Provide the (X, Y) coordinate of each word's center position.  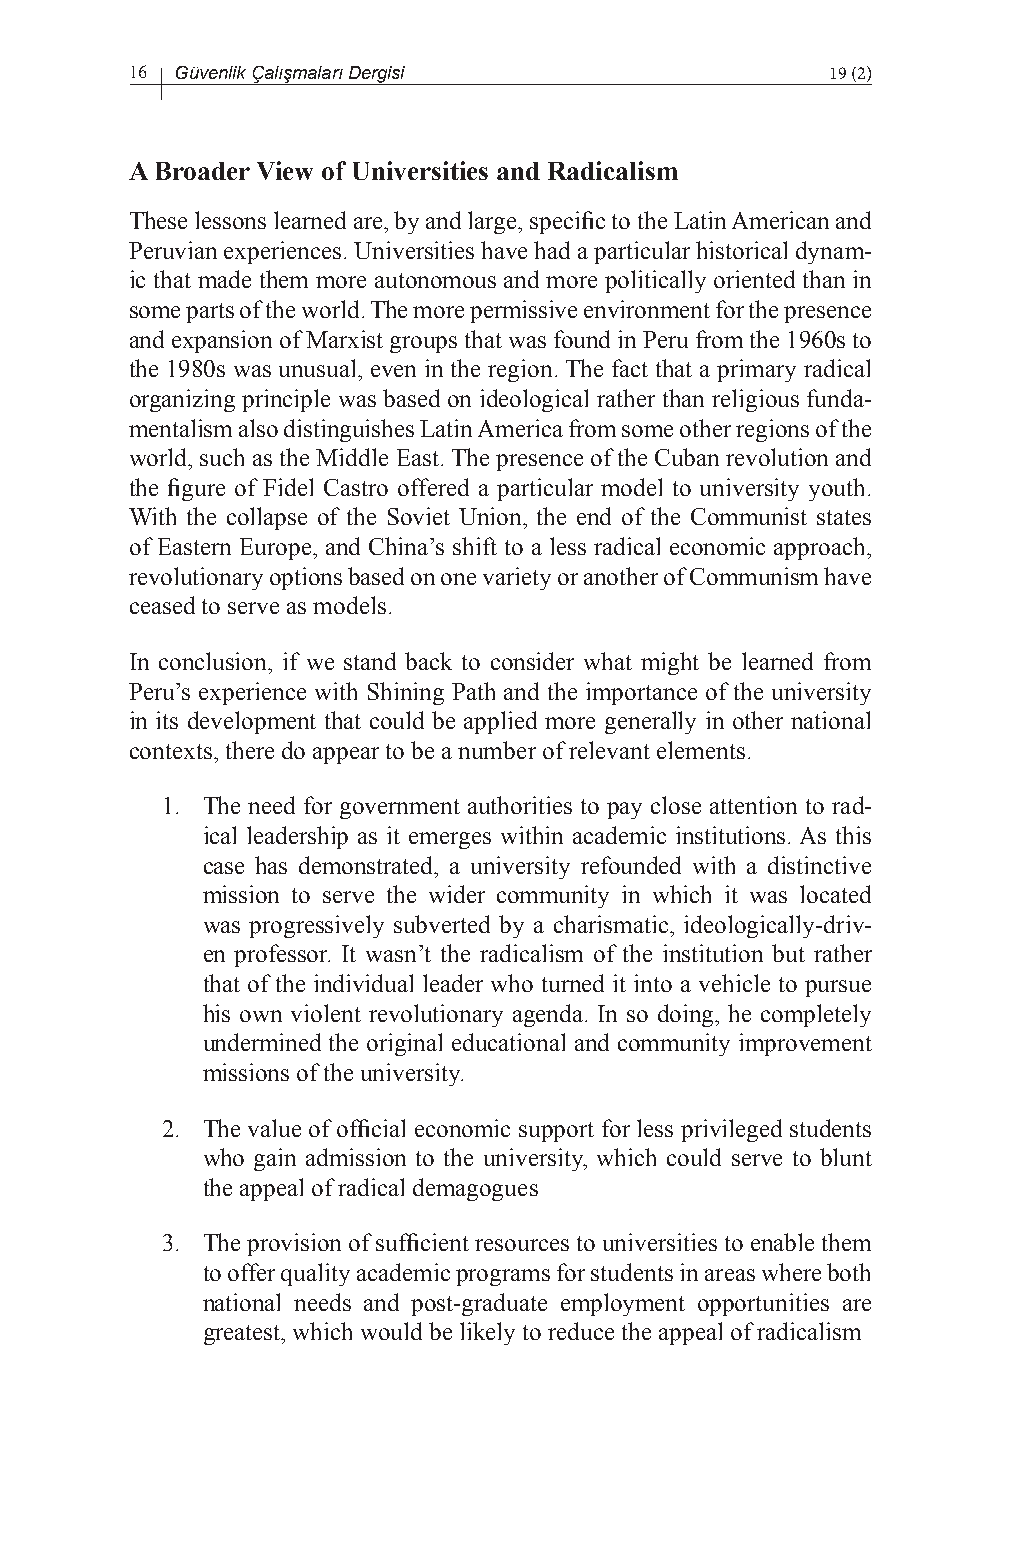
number (497, 750)
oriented (754, 279)
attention (753, 805)
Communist (749, 516)
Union (492, 516)
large (494, 222)
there (250, 750)
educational (508, 1042)
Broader (203, 171)
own (261, 1016)
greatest (243, 1335)
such (222, 457)
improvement (805, 1044)
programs (503, 1277)
